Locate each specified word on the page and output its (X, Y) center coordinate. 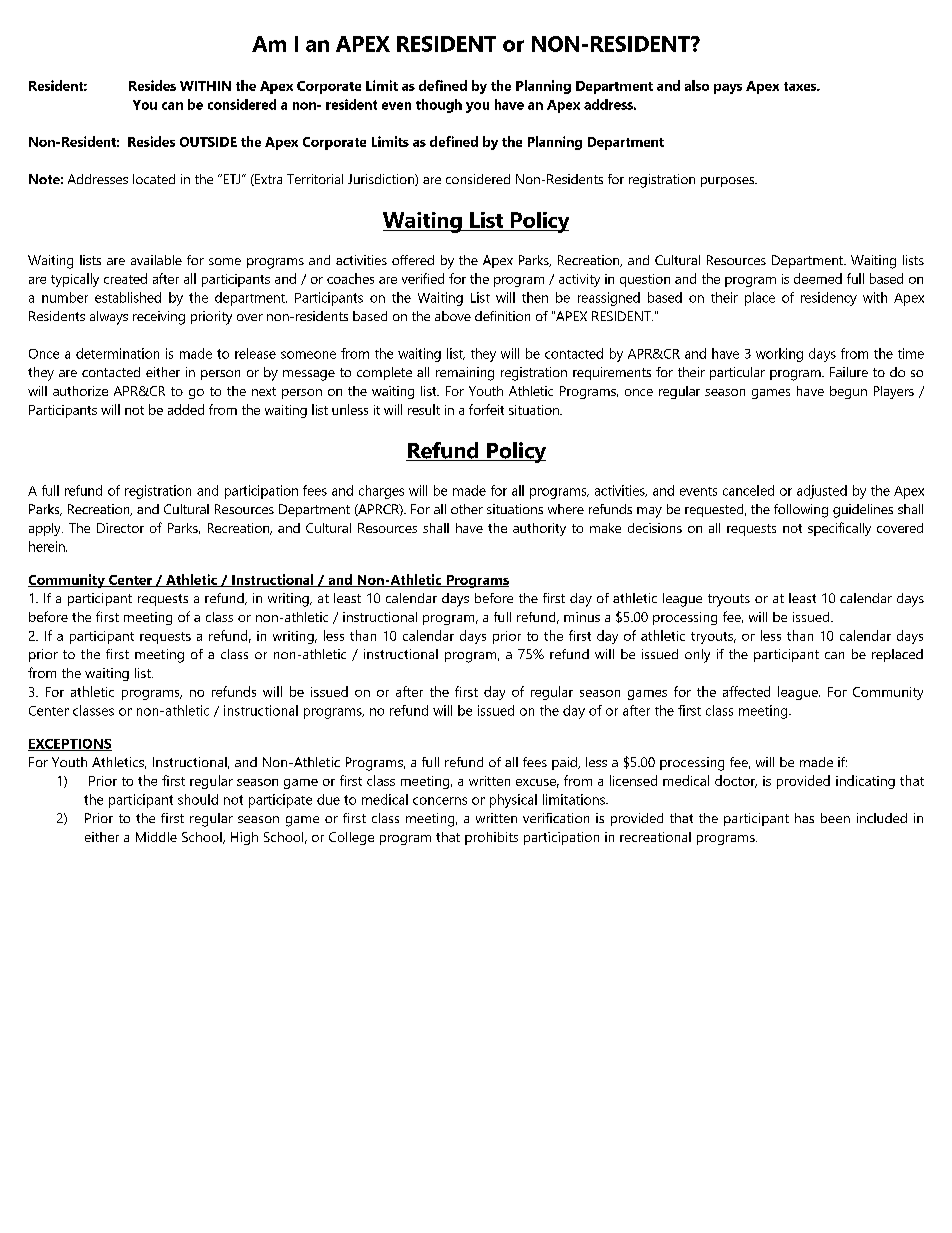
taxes (801, 86)
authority (539, 529)
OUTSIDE (208, 142)
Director (120, 528)
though (439, 106)
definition (502, 316)
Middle (156, 837)
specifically (839, 529)
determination (117, 353)
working (779, 355)
